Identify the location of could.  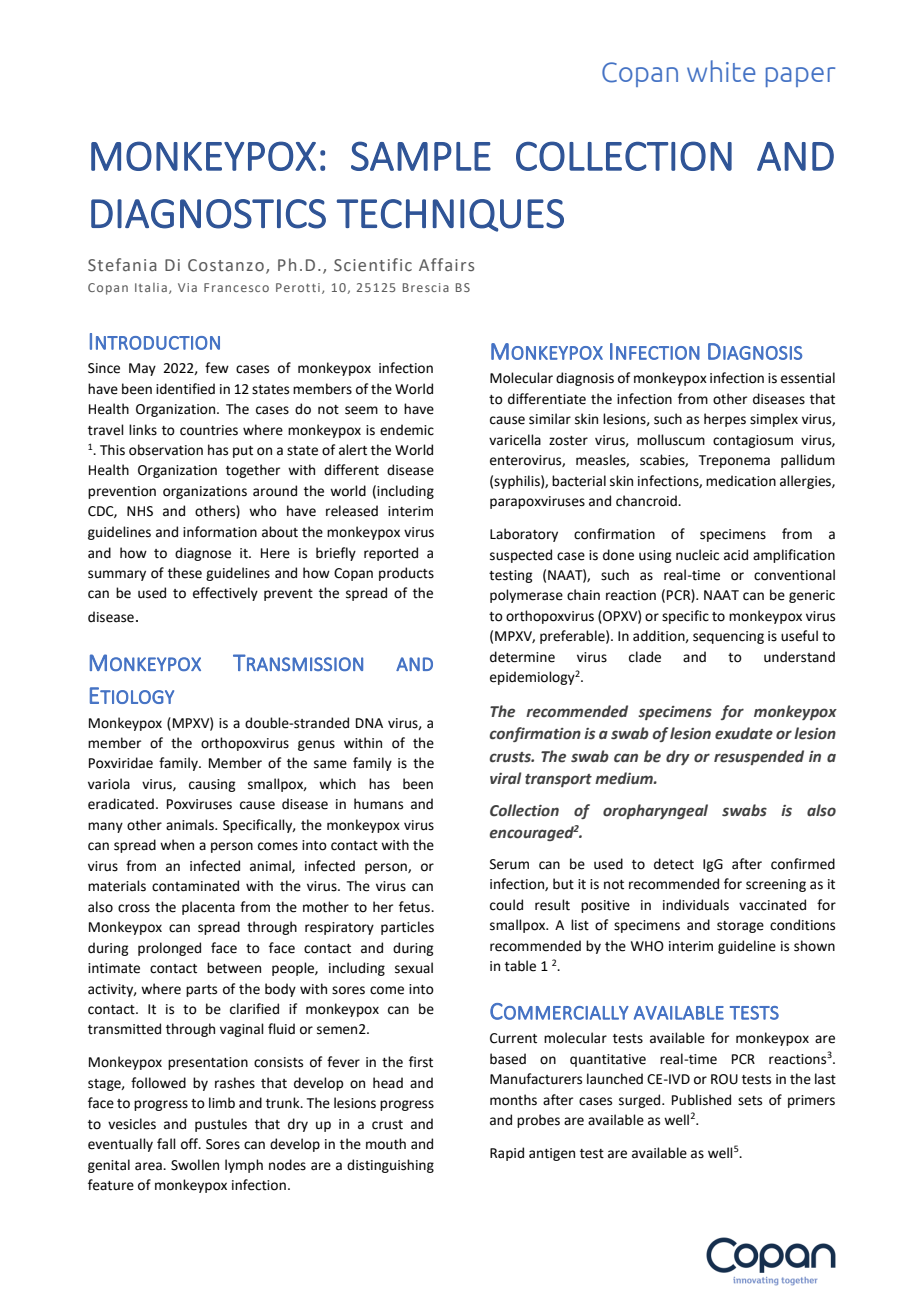
(506, 905).
